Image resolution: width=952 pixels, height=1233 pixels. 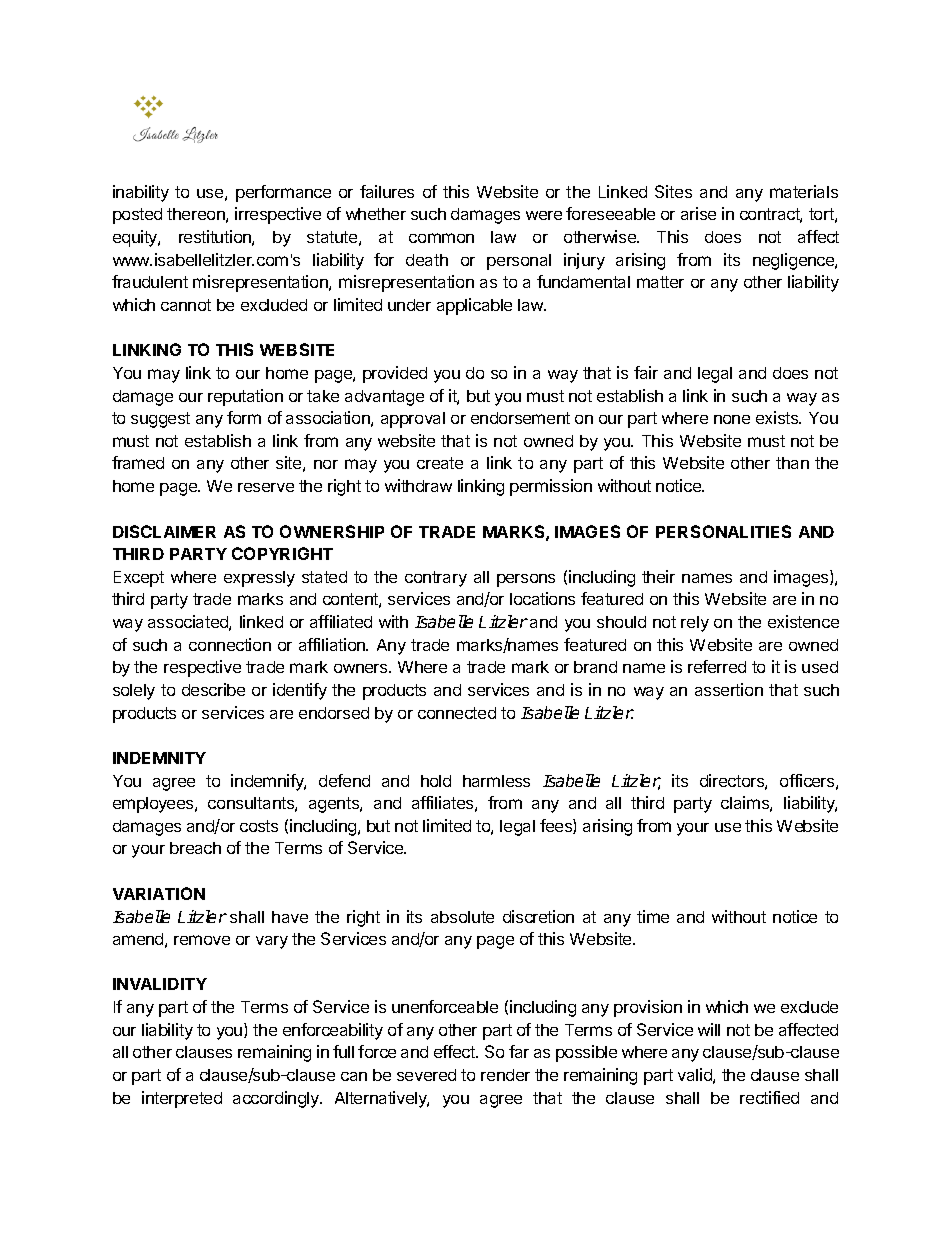 I want to click on indemnify, so click(x=268, y=782).
